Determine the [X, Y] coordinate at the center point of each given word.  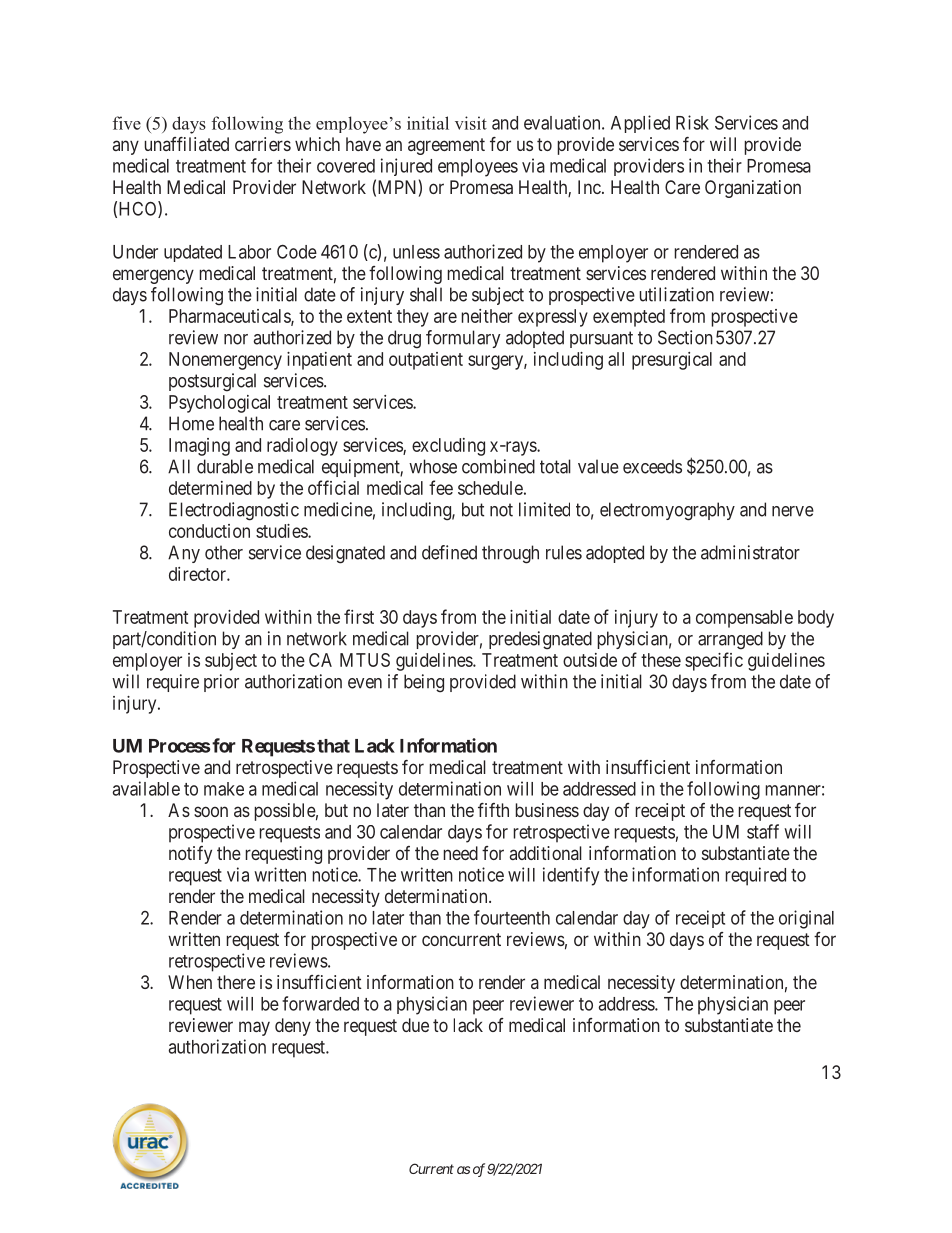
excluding [448, 447]
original [806, 919]
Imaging [199, 447]
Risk [692, 122]
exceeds [652, 466]
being [424, 683]
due [415, 1025]
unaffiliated [187, 144]
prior [221, 683]
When [190, 982]
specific [714, 661]
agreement [446, 146]
